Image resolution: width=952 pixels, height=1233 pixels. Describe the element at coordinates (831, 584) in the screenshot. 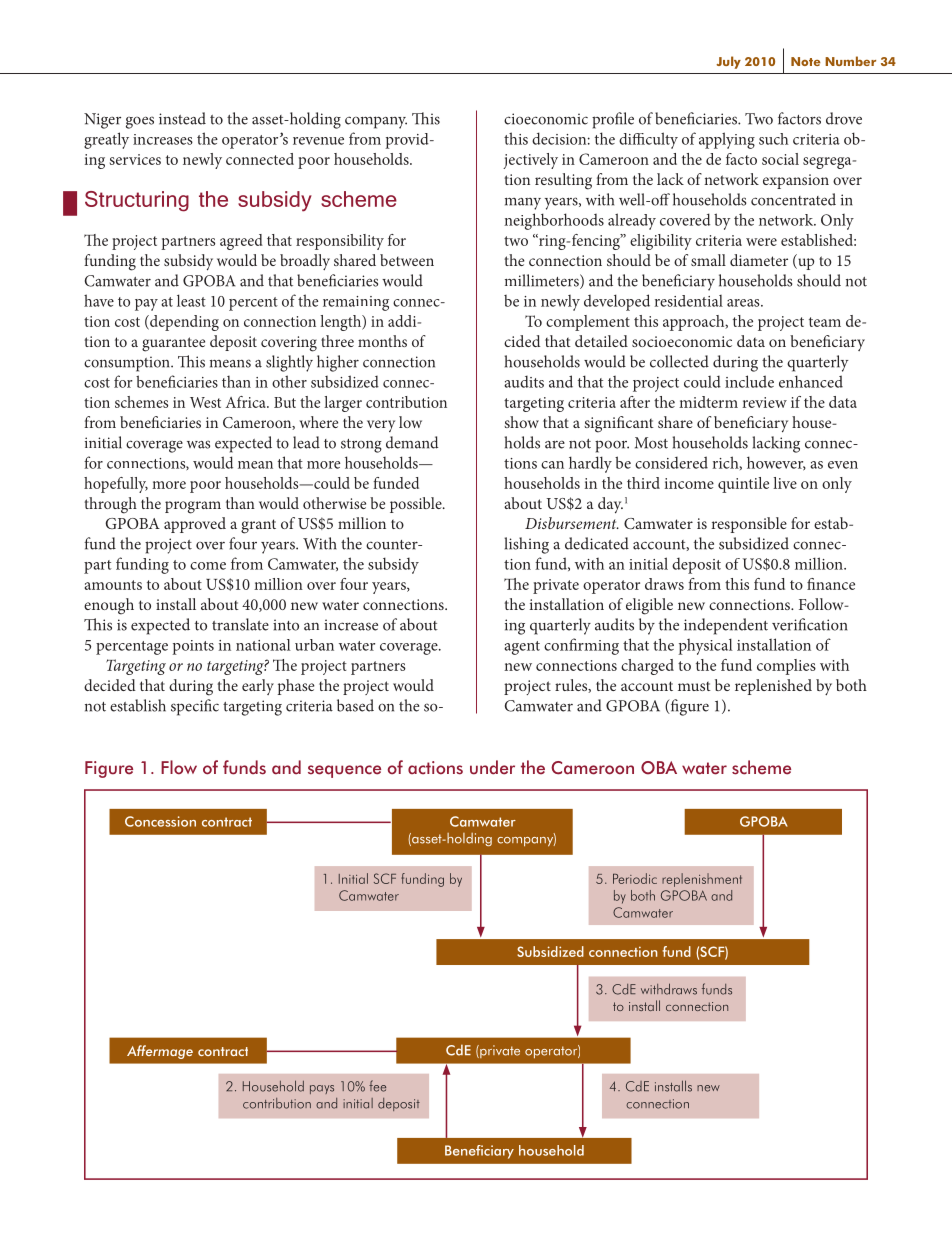

I see `finance` at that location.
